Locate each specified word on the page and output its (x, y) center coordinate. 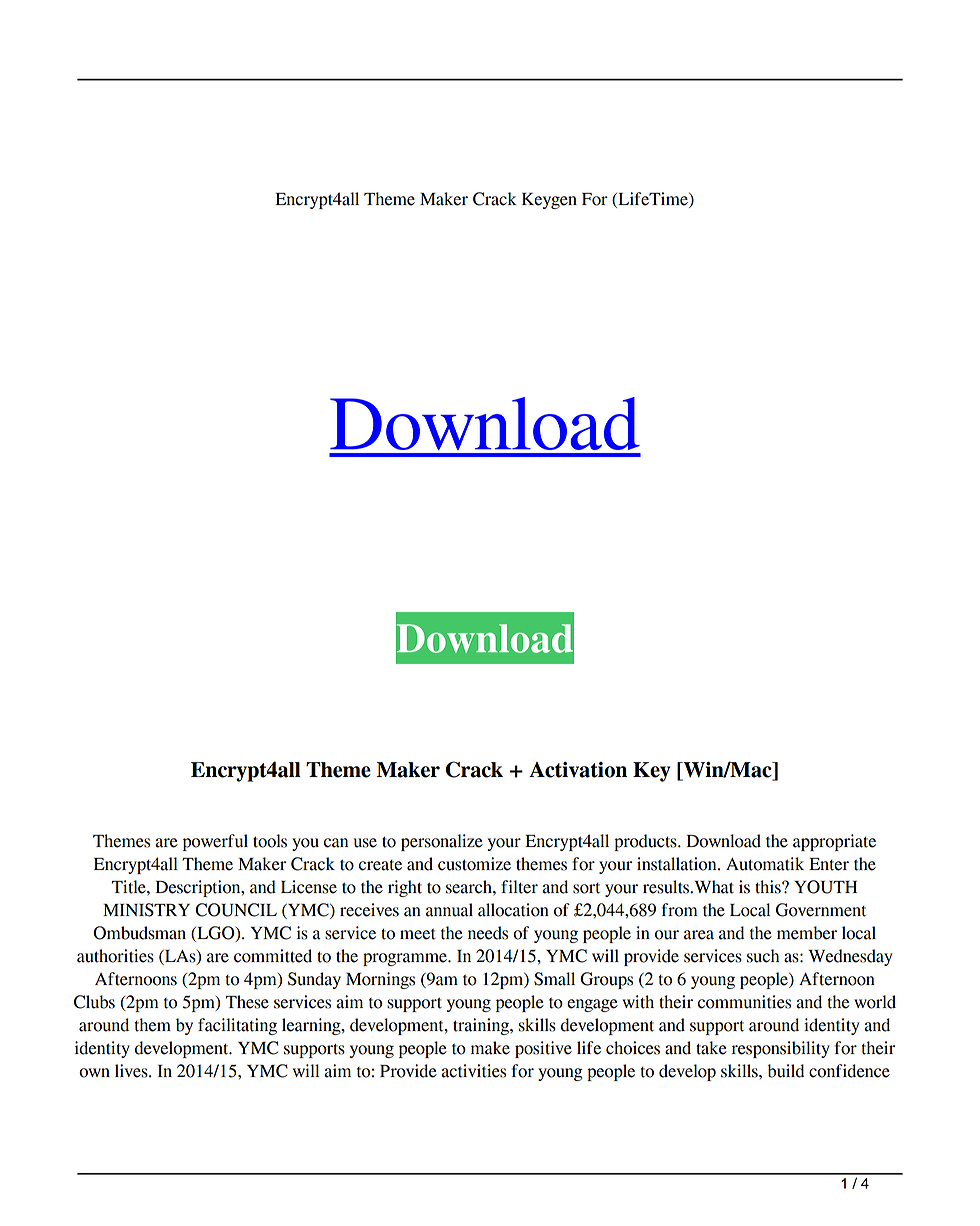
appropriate (834, 842)
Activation (578, 770)
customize (474, 864)
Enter (829, 864)
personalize (442, 842)
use (365, 843)
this (769, 887)
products (646, 842)
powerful (215, 842)
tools (270, 841)
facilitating (237, 1026)
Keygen (549, 200)
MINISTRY (146, 910)
